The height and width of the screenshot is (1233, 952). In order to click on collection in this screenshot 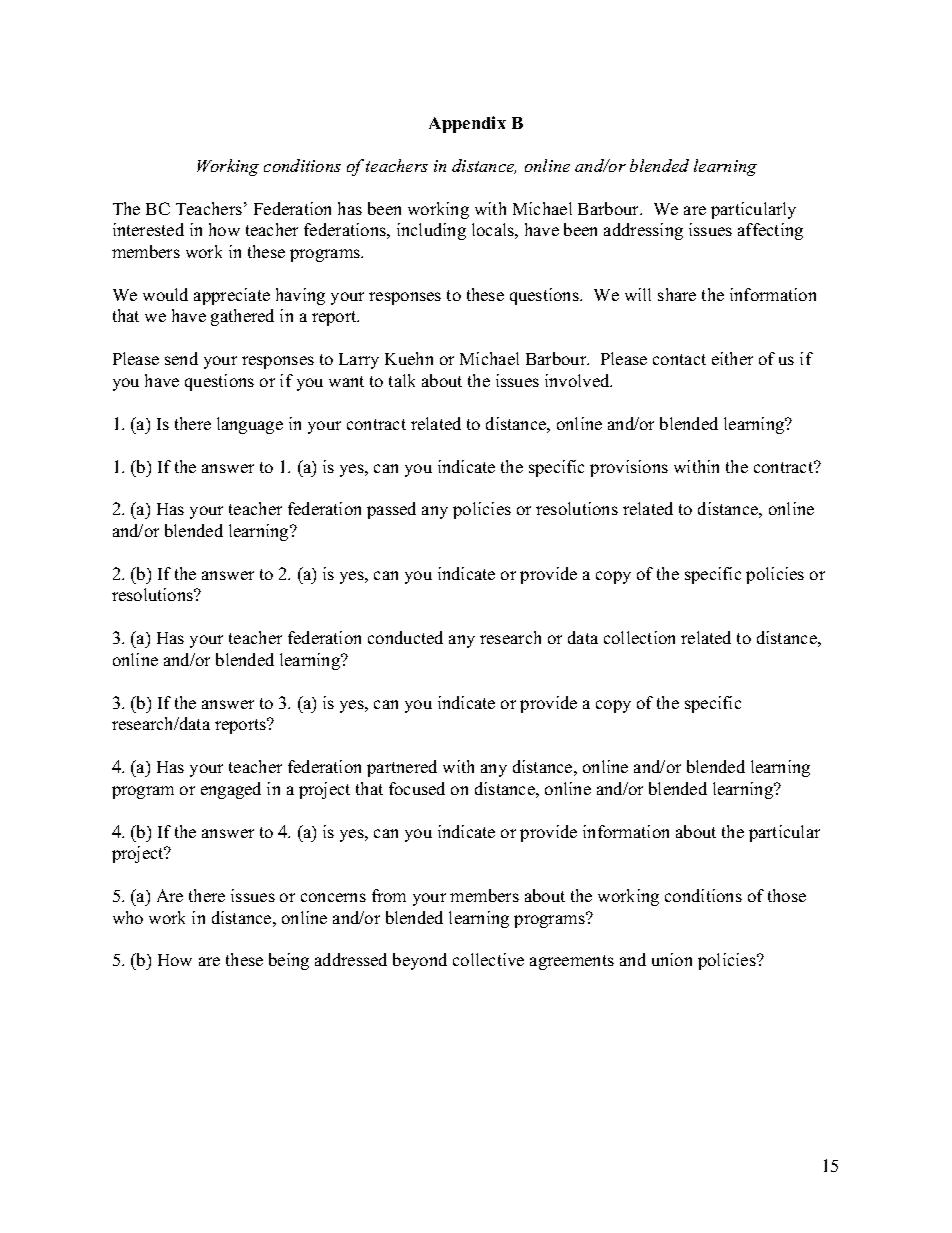, I will do `click(639, 637)`.
